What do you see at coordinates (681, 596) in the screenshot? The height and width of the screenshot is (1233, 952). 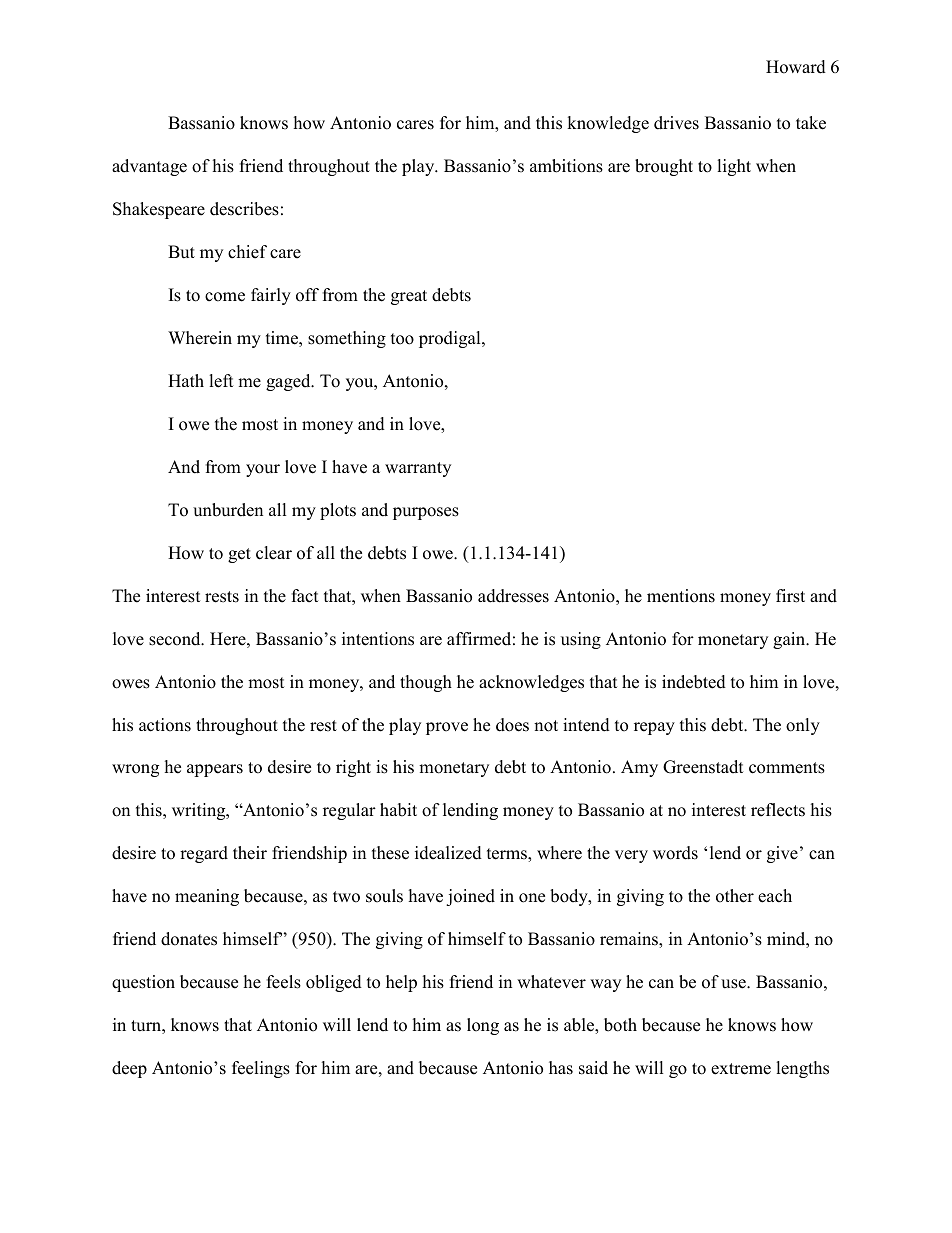 I see `mentions` at bounding box center [681, 596].
